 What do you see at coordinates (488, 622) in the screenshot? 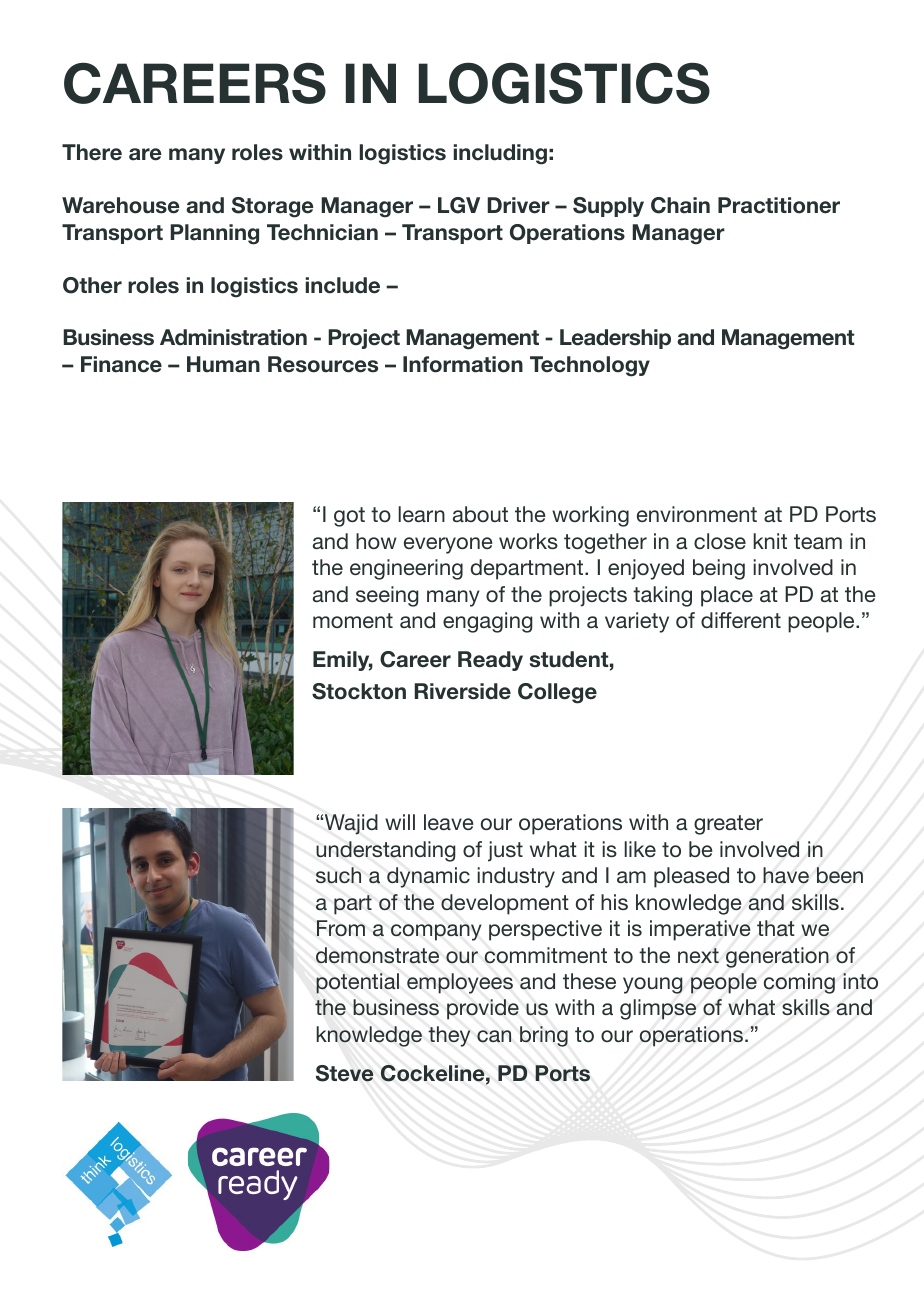
I see `engaging` at bounding box center [488, 622].
